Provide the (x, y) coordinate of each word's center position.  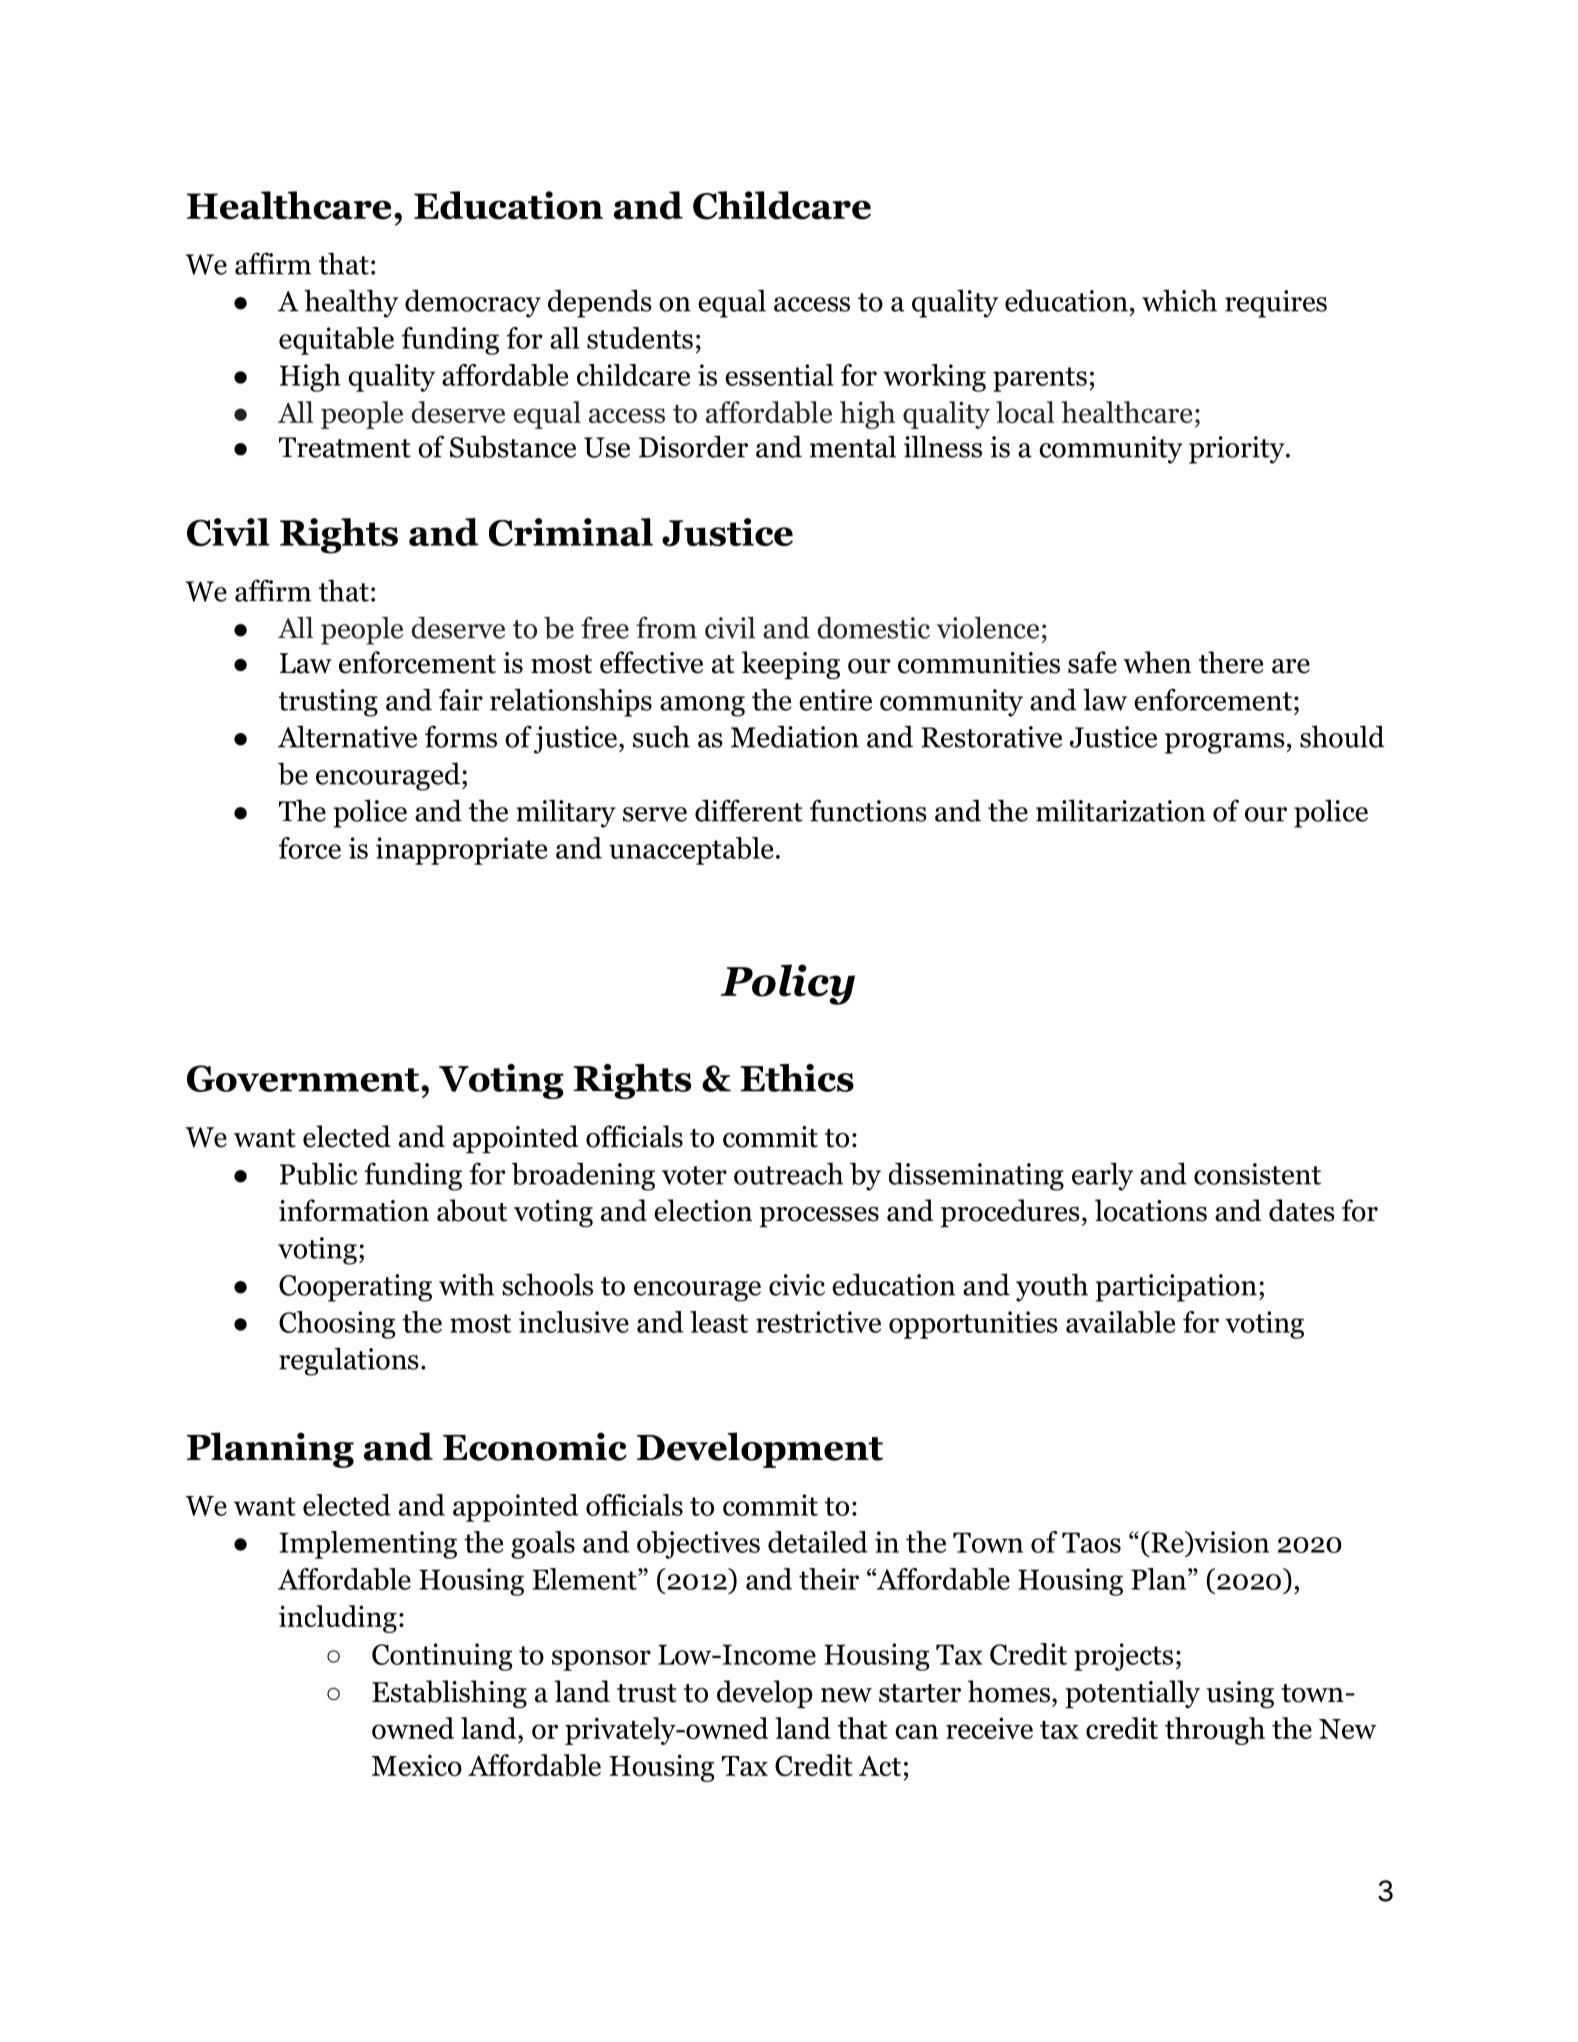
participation (1176, 1288)
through (1215, 1731)
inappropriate (461, 851)
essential (779, 375)
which (1179, 300)
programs (1225, 743)
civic (797, 1285)
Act (880, 1765)
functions (868, 810)
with (466, 1284)
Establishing (449, 1694)
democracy (473, 303)
